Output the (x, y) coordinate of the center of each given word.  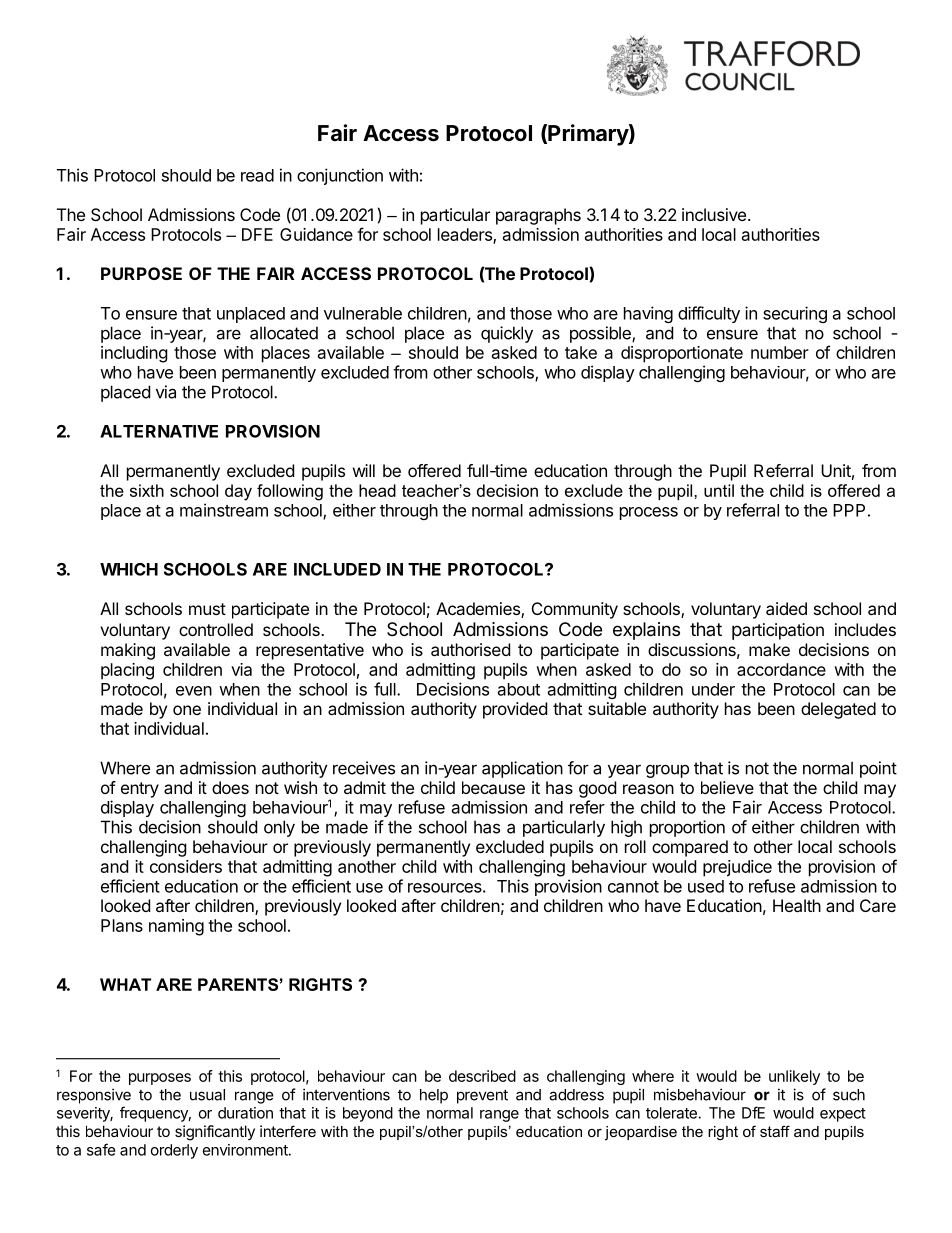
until (719, 490)
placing (127, 671)
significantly (215, 1133)
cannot (633, 887)
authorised (470, 649)
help (434, 1096)
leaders (466, 235)
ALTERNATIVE (159, 431)
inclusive (714, 214)
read (257, 175)
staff (775, 1131)
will (364, 470)
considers (186, 866)
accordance (781, 669)
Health (797, 905)
